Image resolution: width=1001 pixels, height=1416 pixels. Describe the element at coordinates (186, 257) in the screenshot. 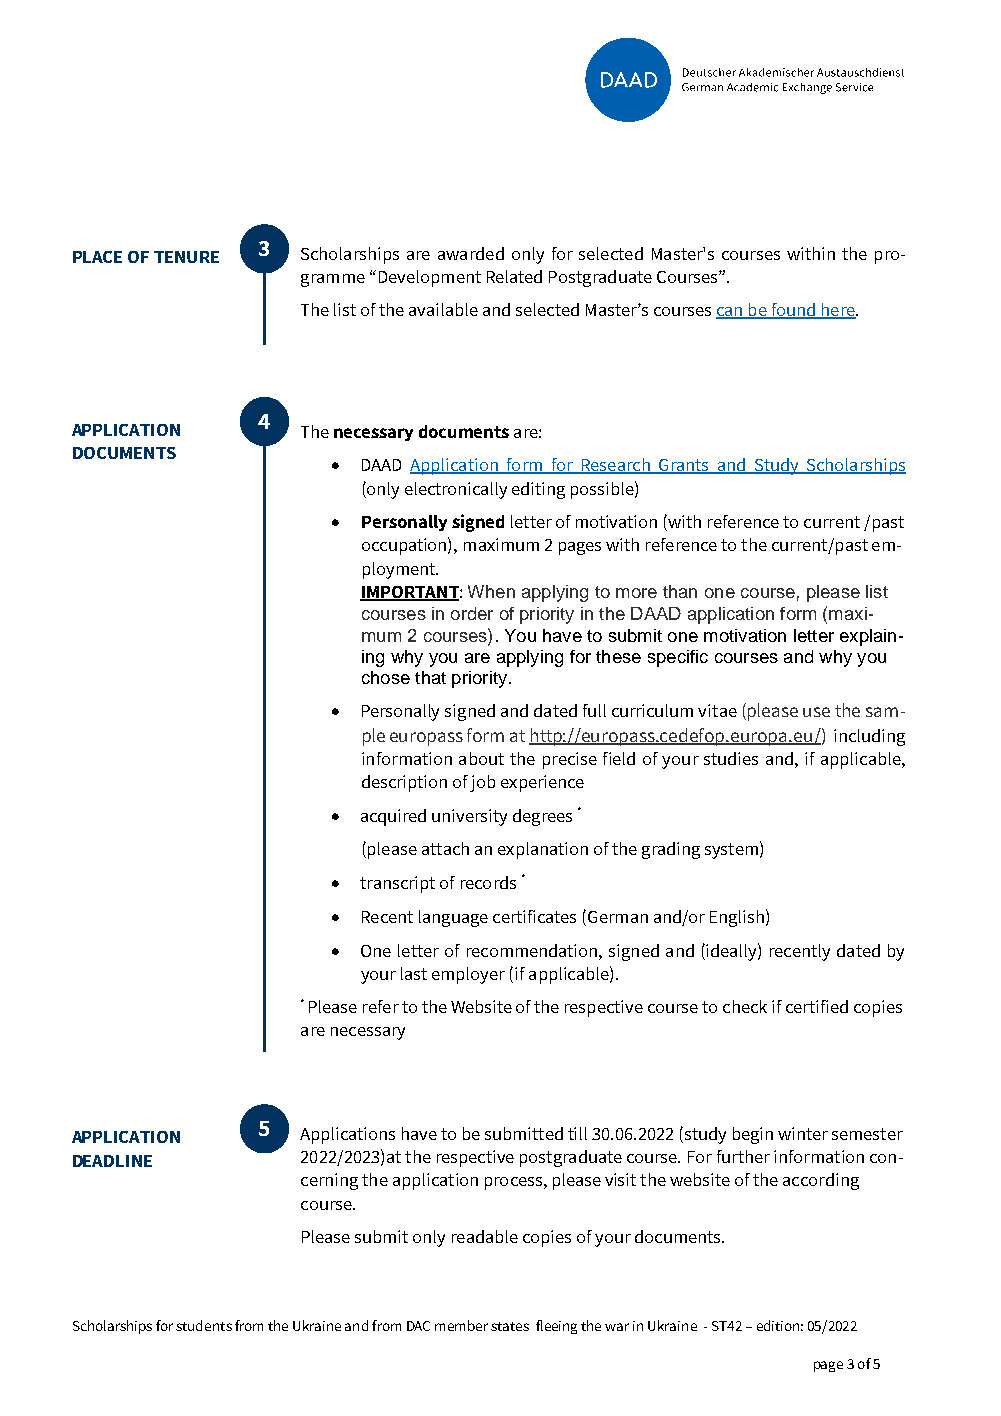

I see `TENURE` at that location.
